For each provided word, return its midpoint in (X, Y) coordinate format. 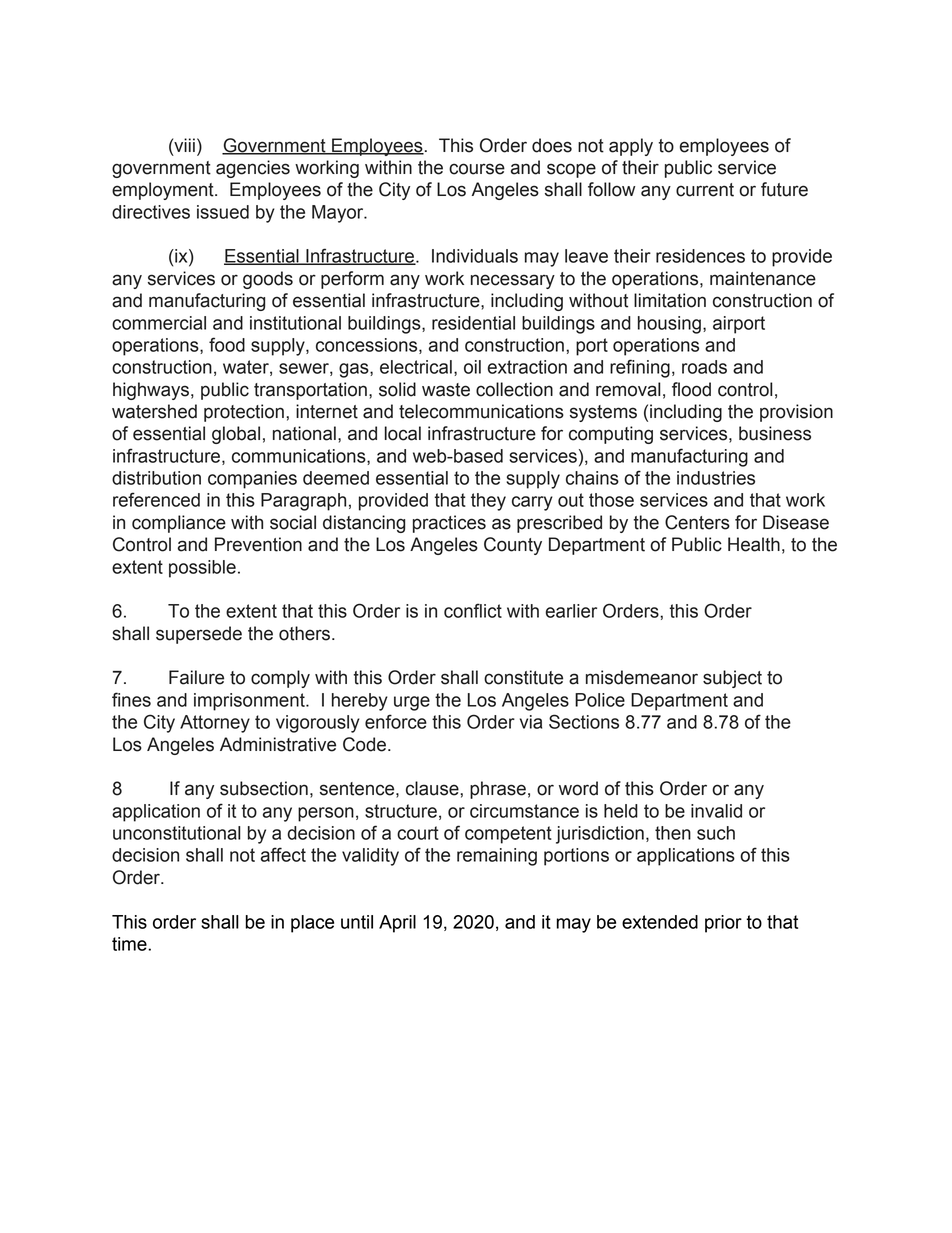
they (488, 502)
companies (252, 480)
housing (669, 325)
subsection (264, 788)
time (130, 944)
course (477, 169)
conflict (473, 610)
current (705, 190)
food (227, 344)
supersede (199, 635)
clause (432, 788)
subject (732, 679)
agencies (253, 169)
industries (716, 478)
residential (473, 323)
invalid (716, 811)
